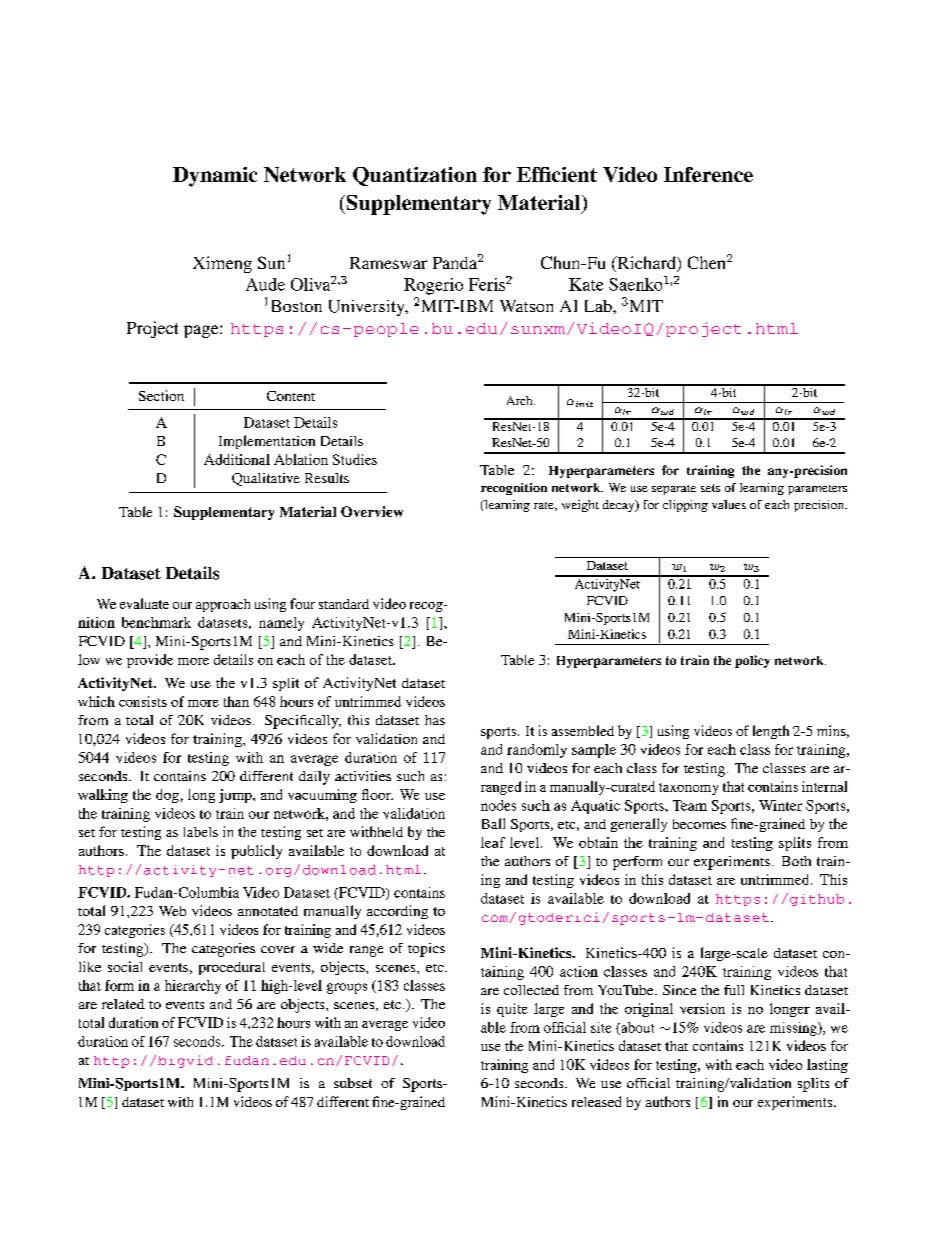  I want to click on Dynamic, so click(215, 177).
